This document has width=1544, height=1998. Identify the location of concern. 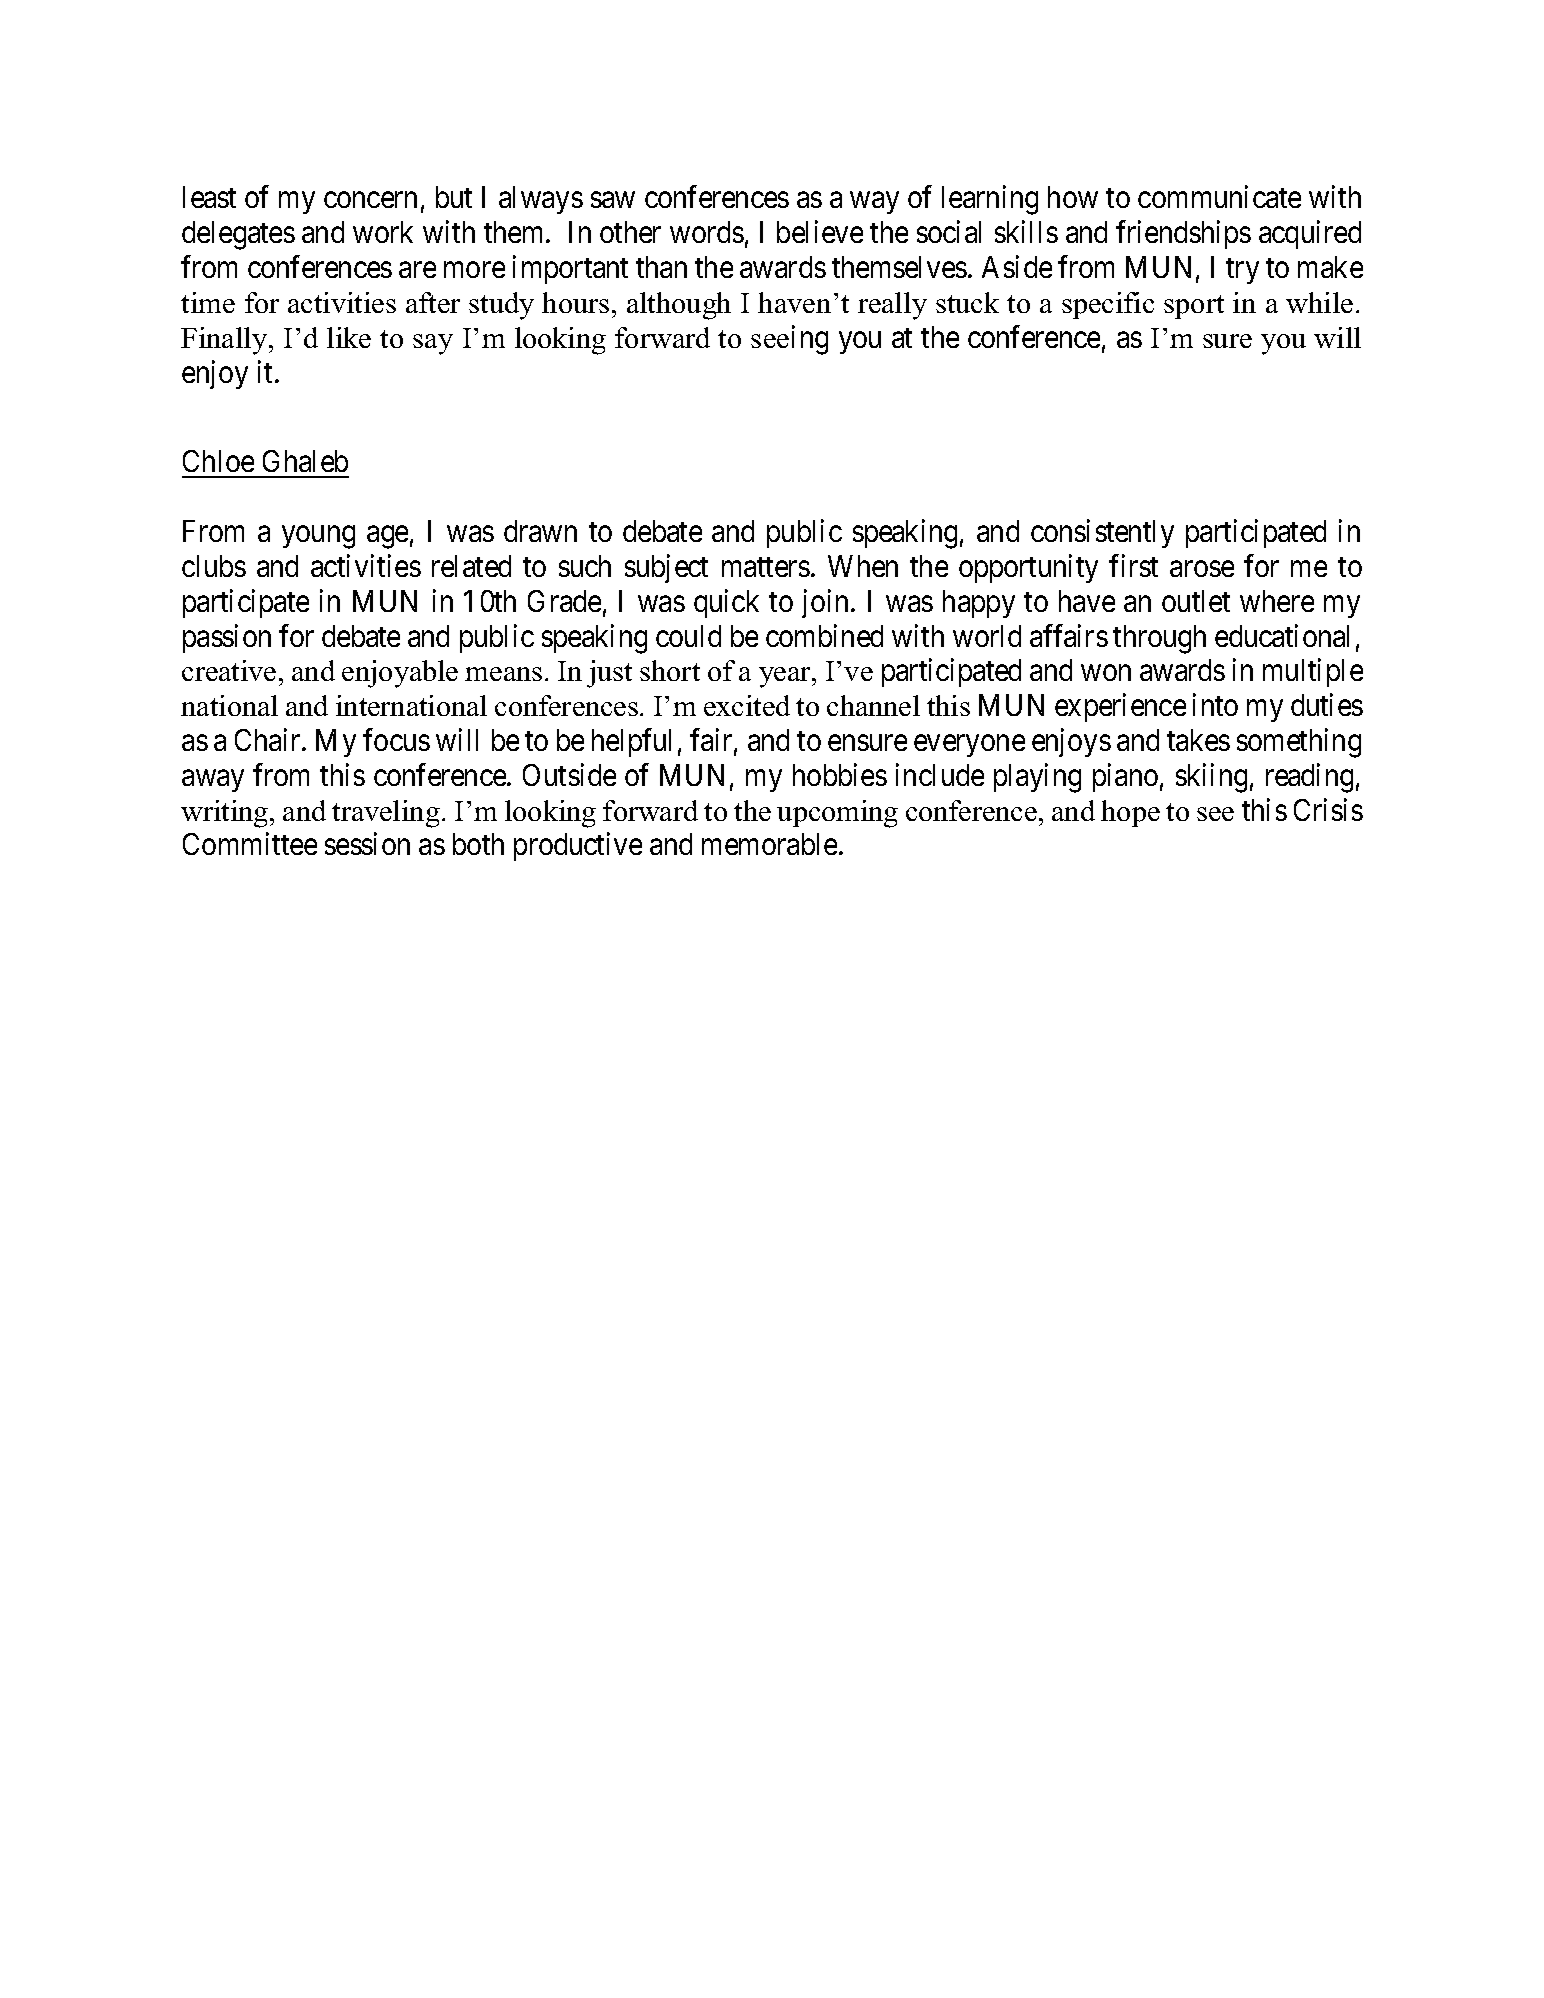
(370, 200).
